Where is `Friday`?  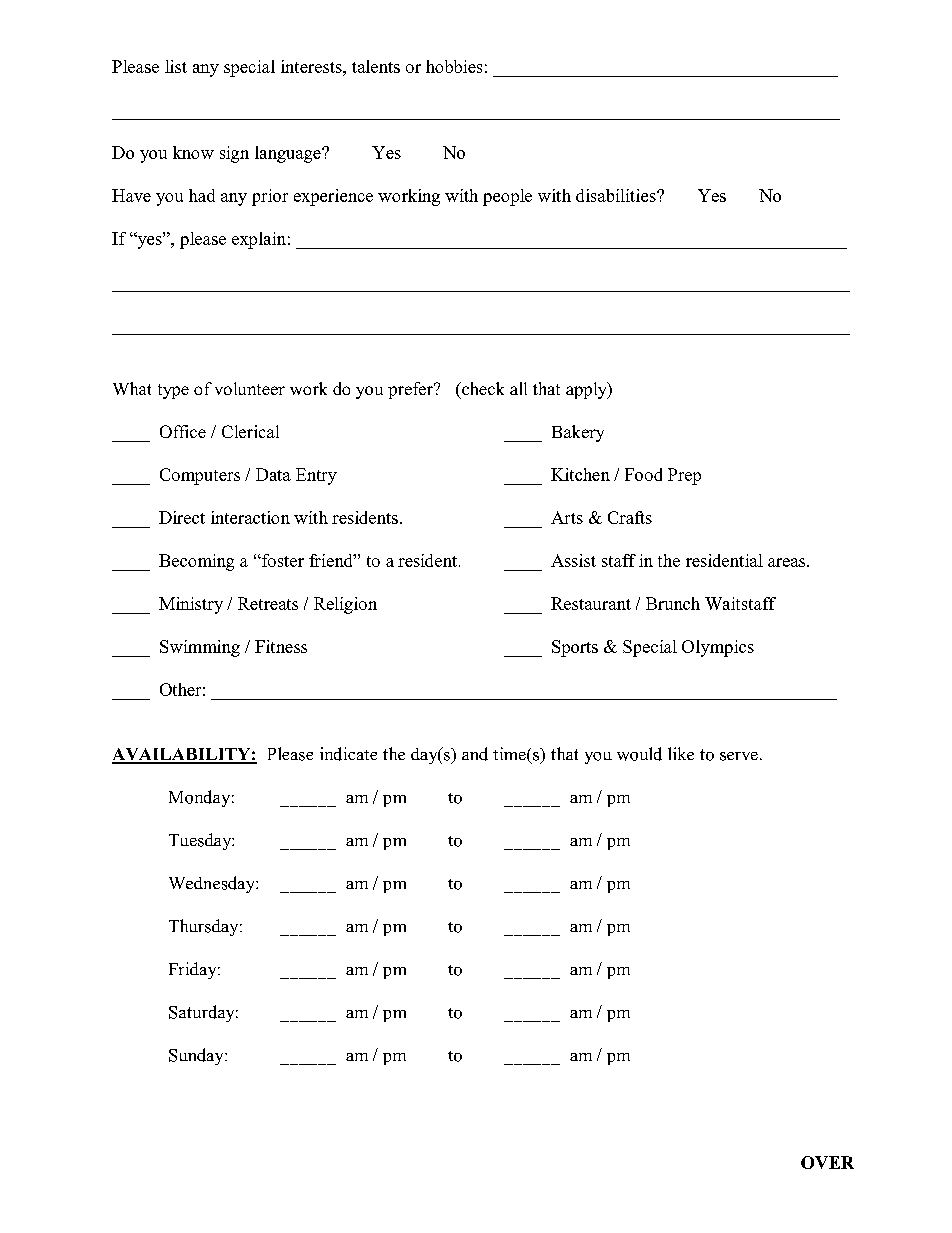
Friday is located at coordinates (194, 970).
